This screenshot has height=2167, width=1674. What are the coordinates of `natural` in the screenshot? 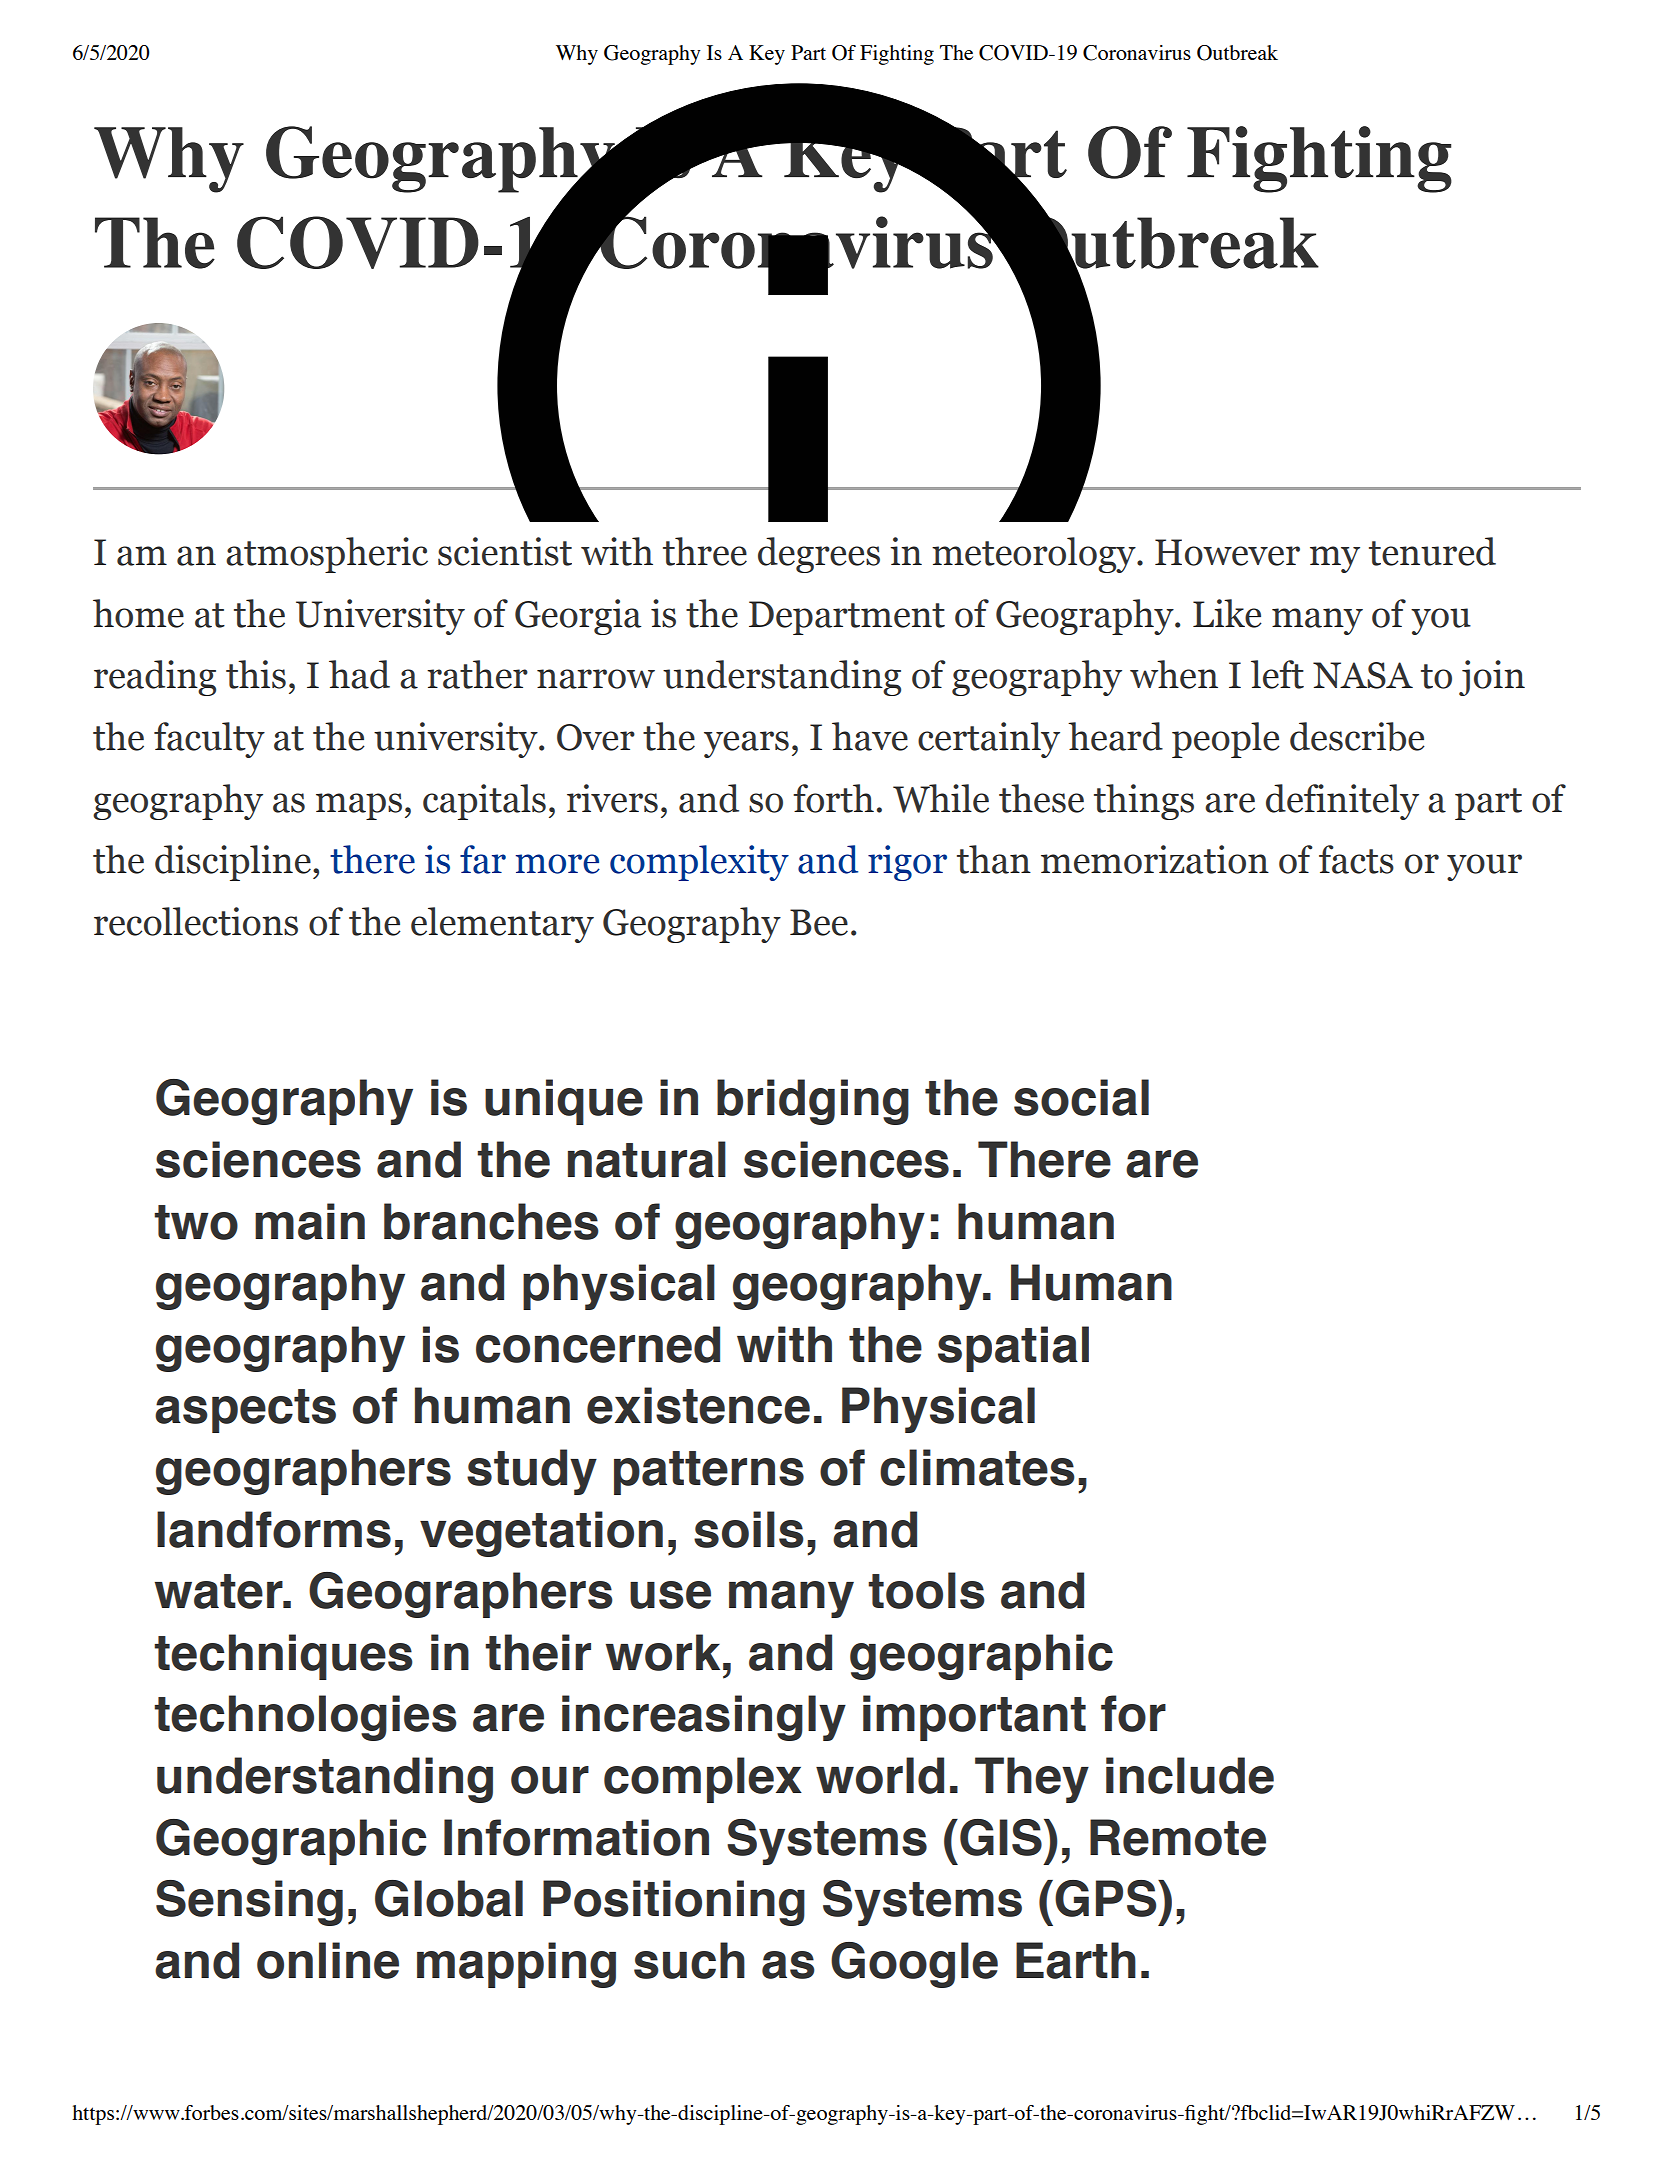 It's located at (647, 1159).
